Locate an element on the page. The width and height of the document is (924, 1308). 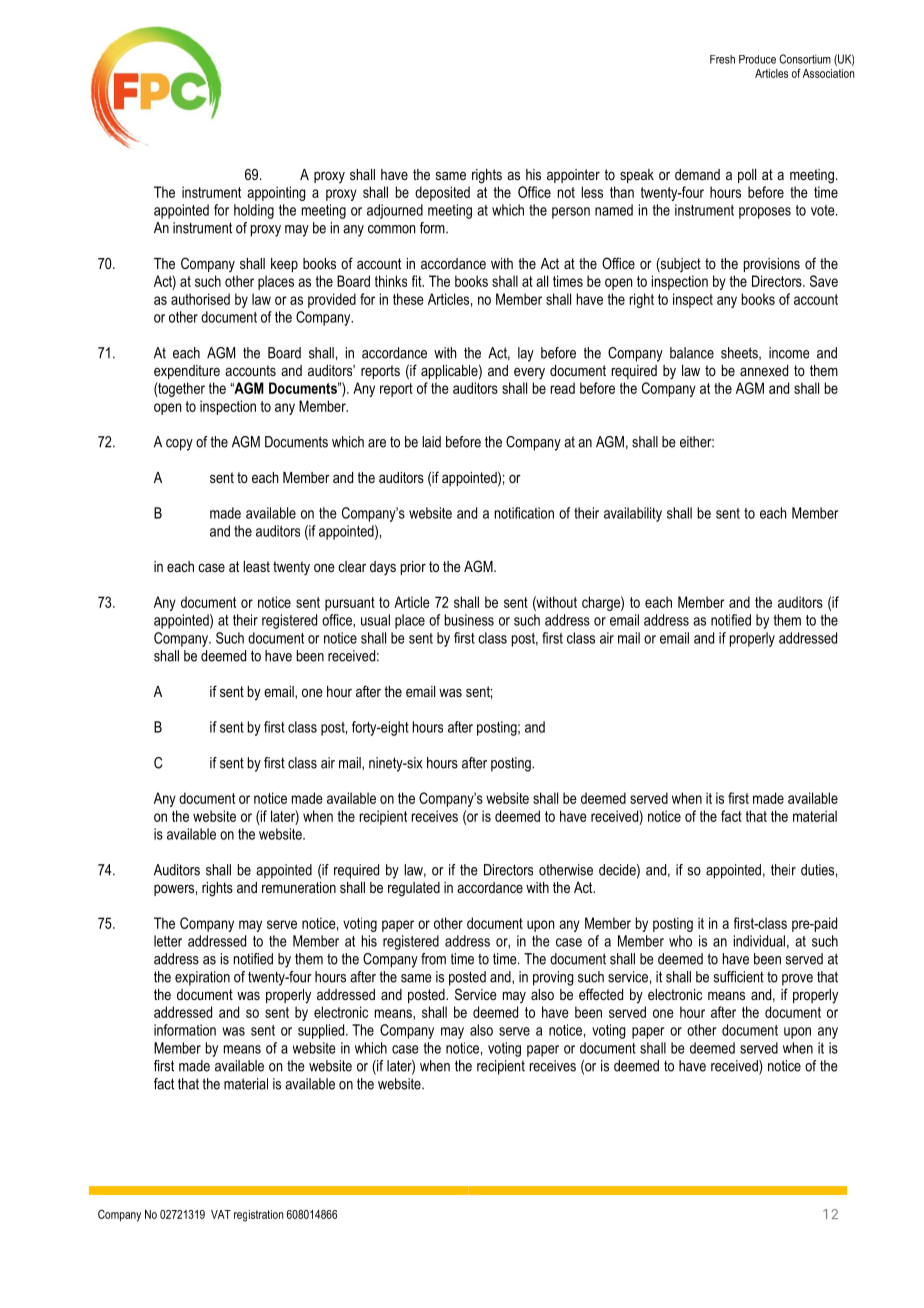
deposited is located at coordinates (442, 193).
